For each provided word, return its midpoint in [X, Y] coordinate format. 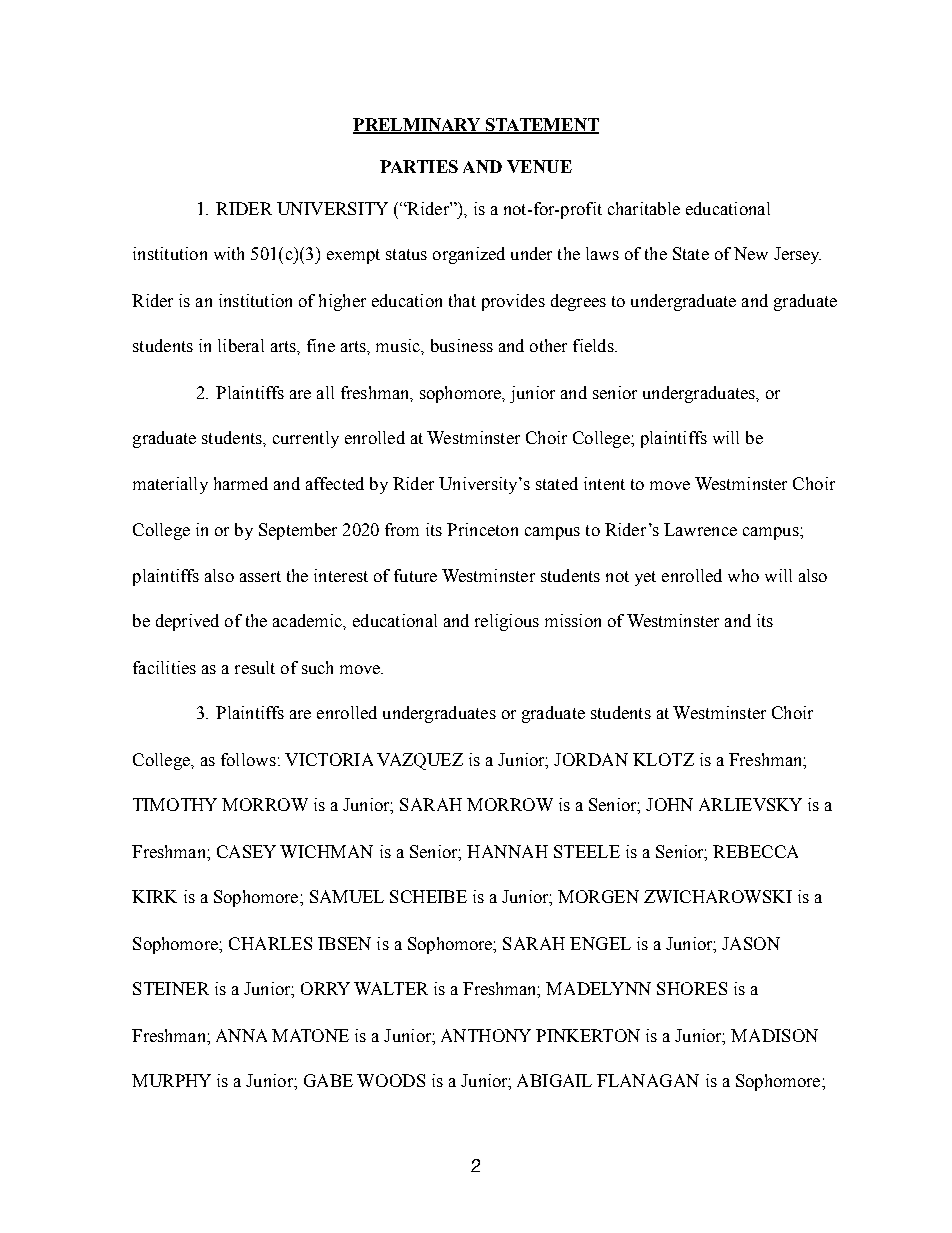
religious [507, 622]
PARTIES [419, 166]
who [743, 575]
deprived [187, 622]
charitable [644, 208]
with [229, 253]
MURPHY [171, 1080]
